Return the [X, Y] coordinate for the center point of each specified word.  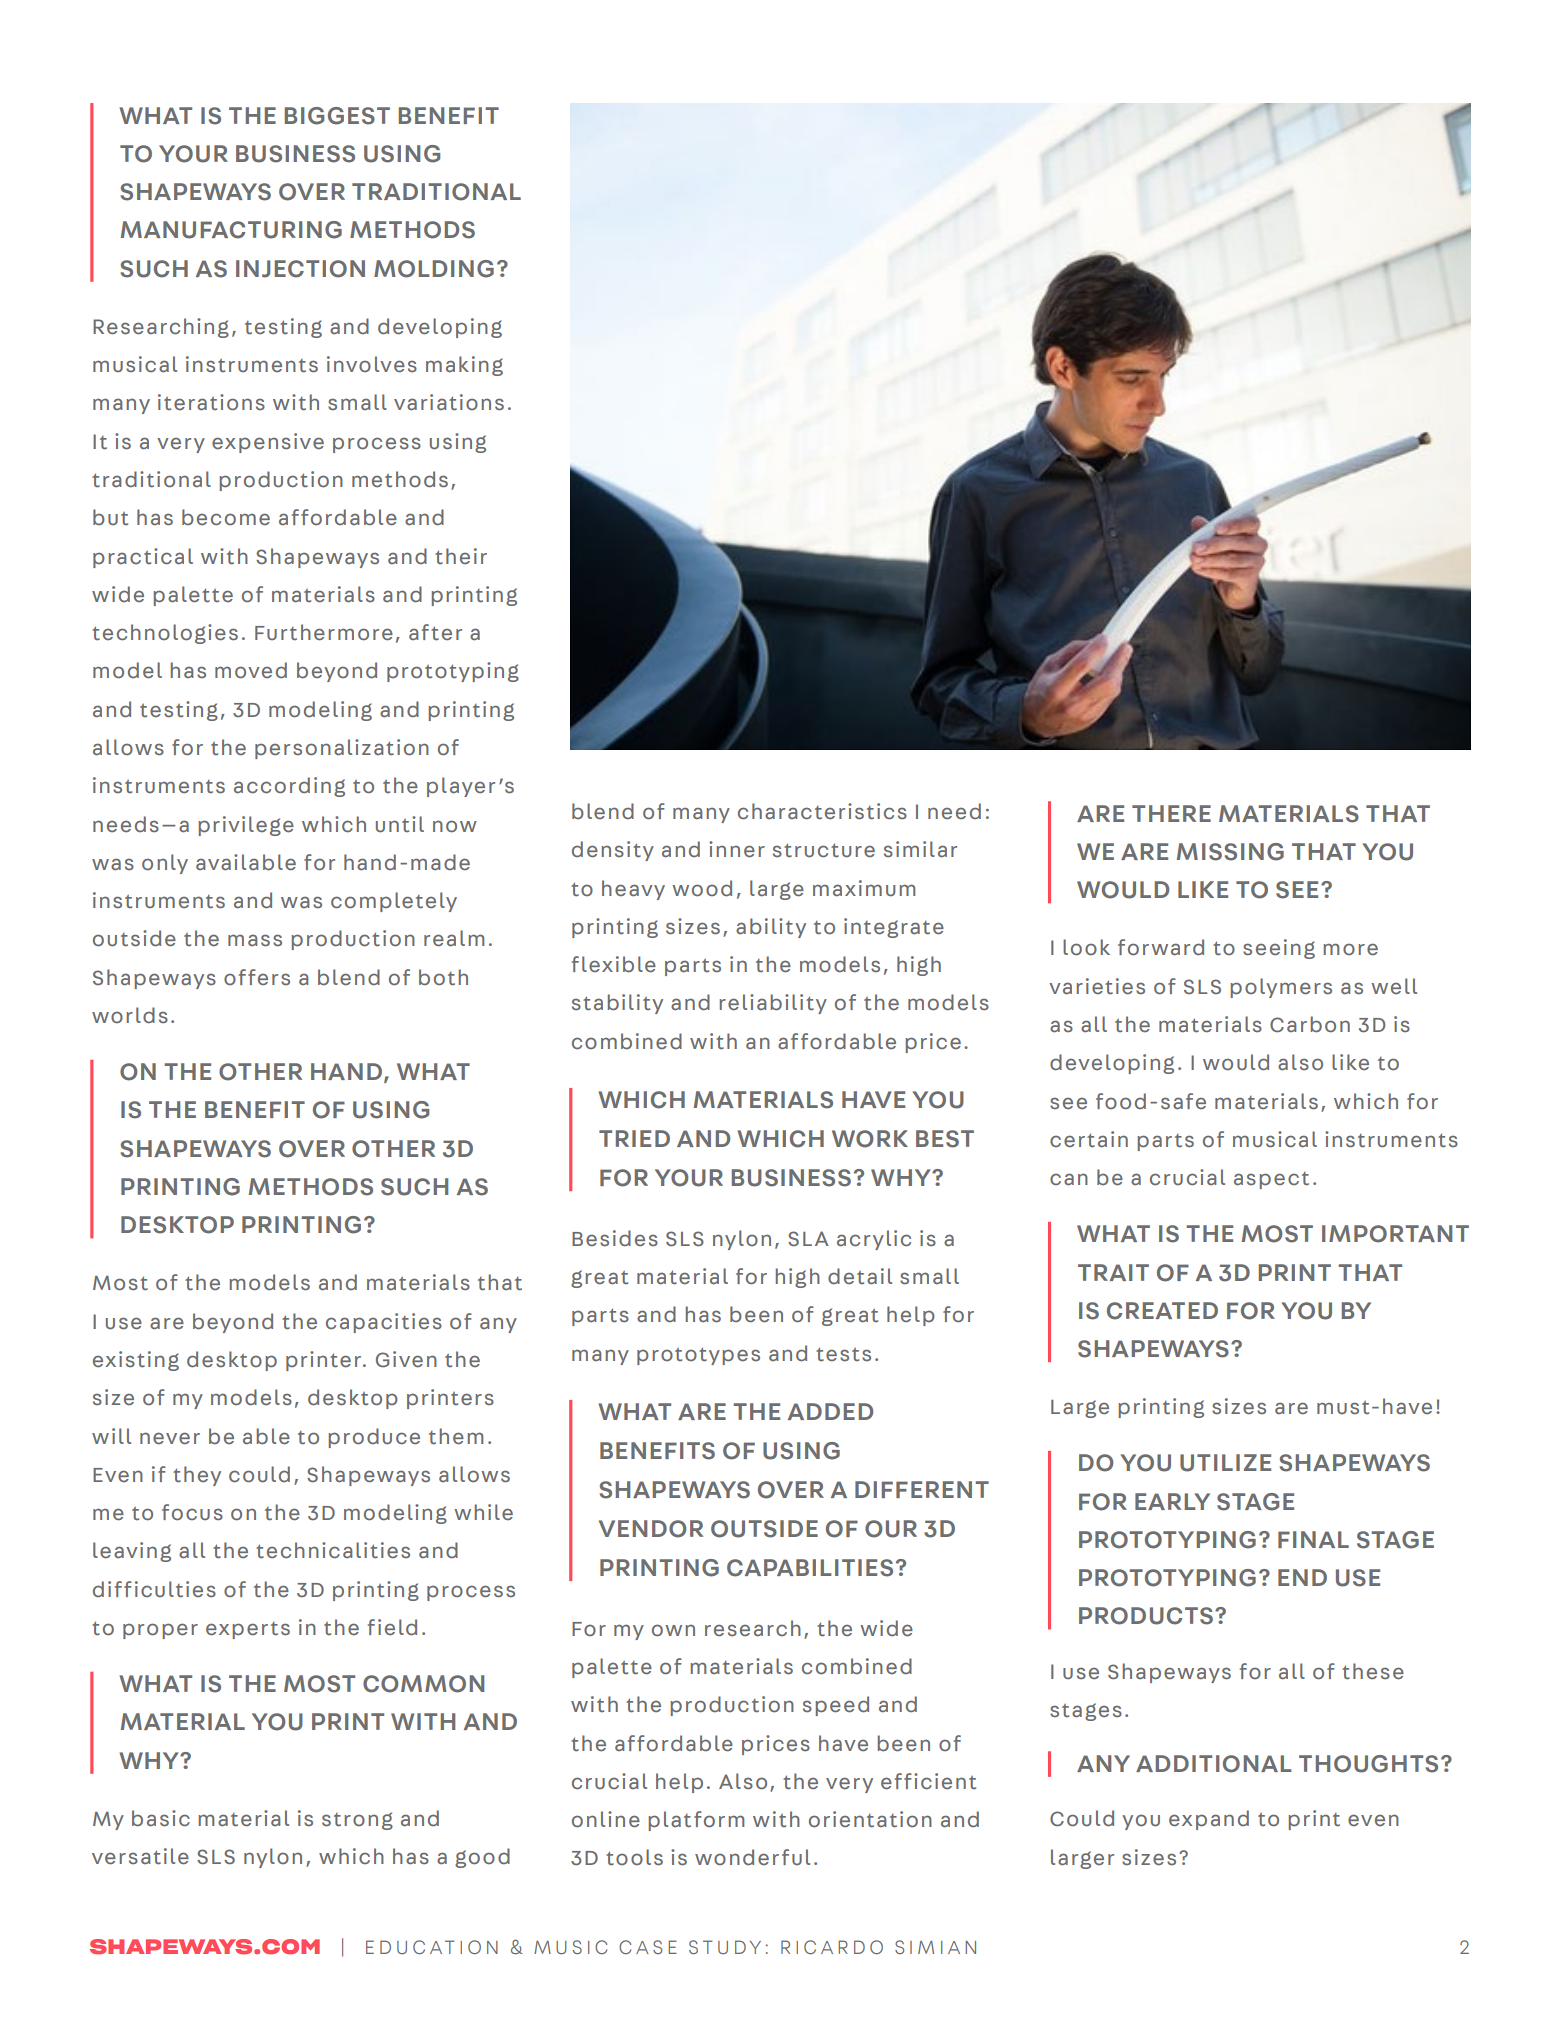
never [170, 1438]
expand [1209, 1820]
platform [696, 1821]
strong [357, 1821]
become [226, 517]
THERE [1171, 813]
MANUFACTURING [231, 230]
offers [257, 977]
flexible [614, 964]
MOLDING [434, 269]
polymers [1281, 988]
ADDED [830, 1411]
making [464, 366]
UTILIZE [1225, 1463]
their [461, 556]
